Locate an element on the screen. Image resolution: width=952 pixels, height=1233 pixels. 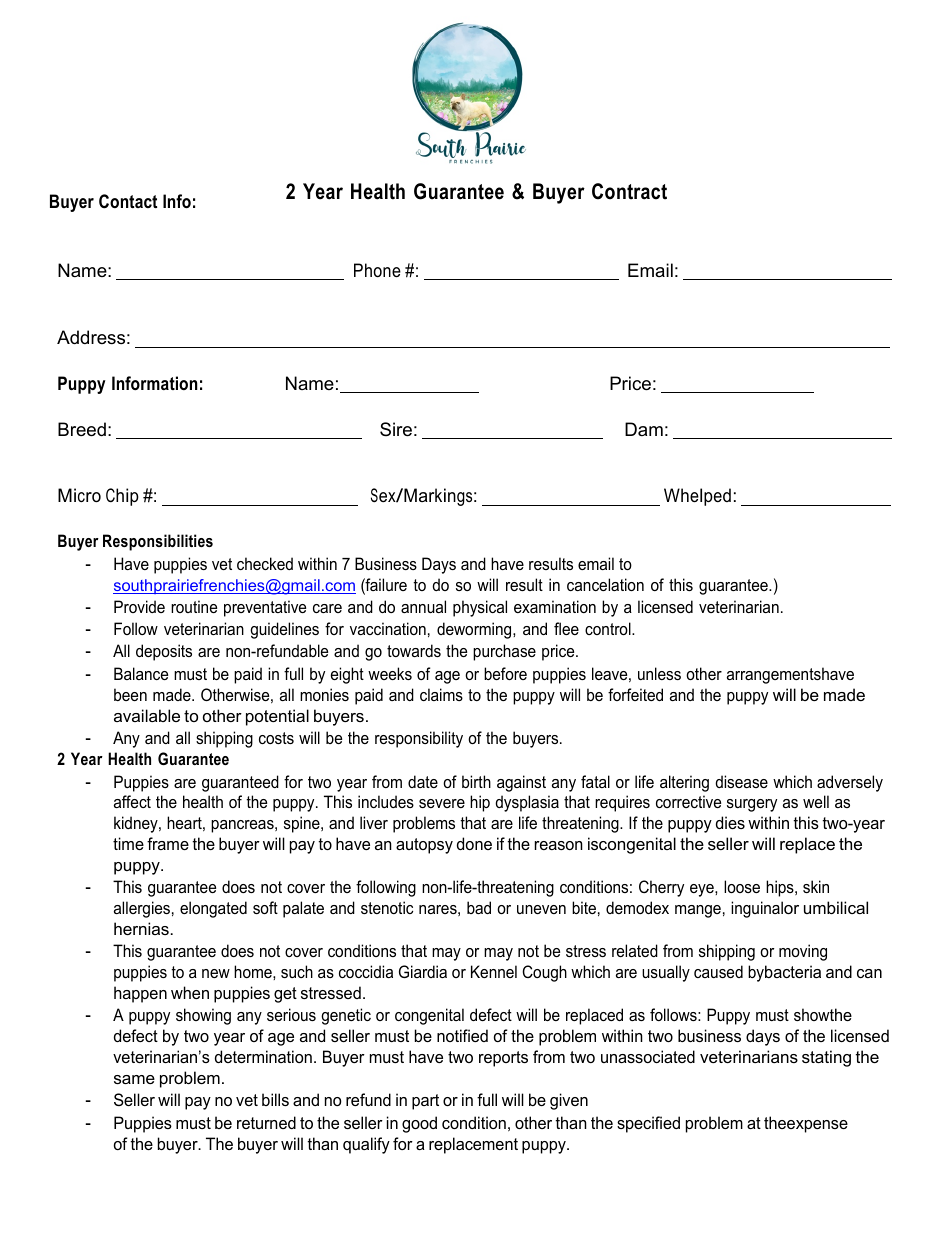
physical is located at coordinates (480, 608).
